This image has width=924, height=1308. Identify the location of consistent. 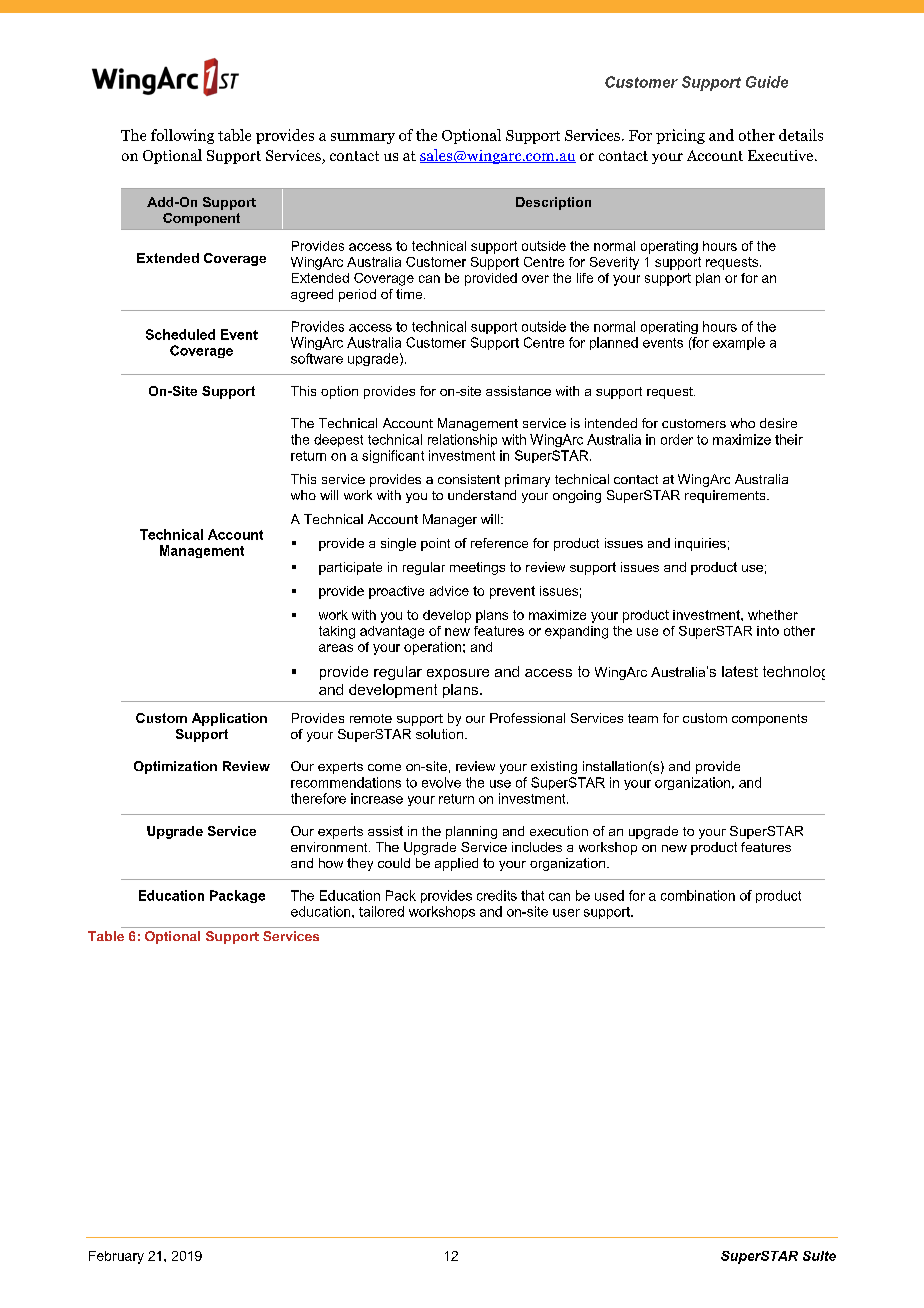
(469, 479).
